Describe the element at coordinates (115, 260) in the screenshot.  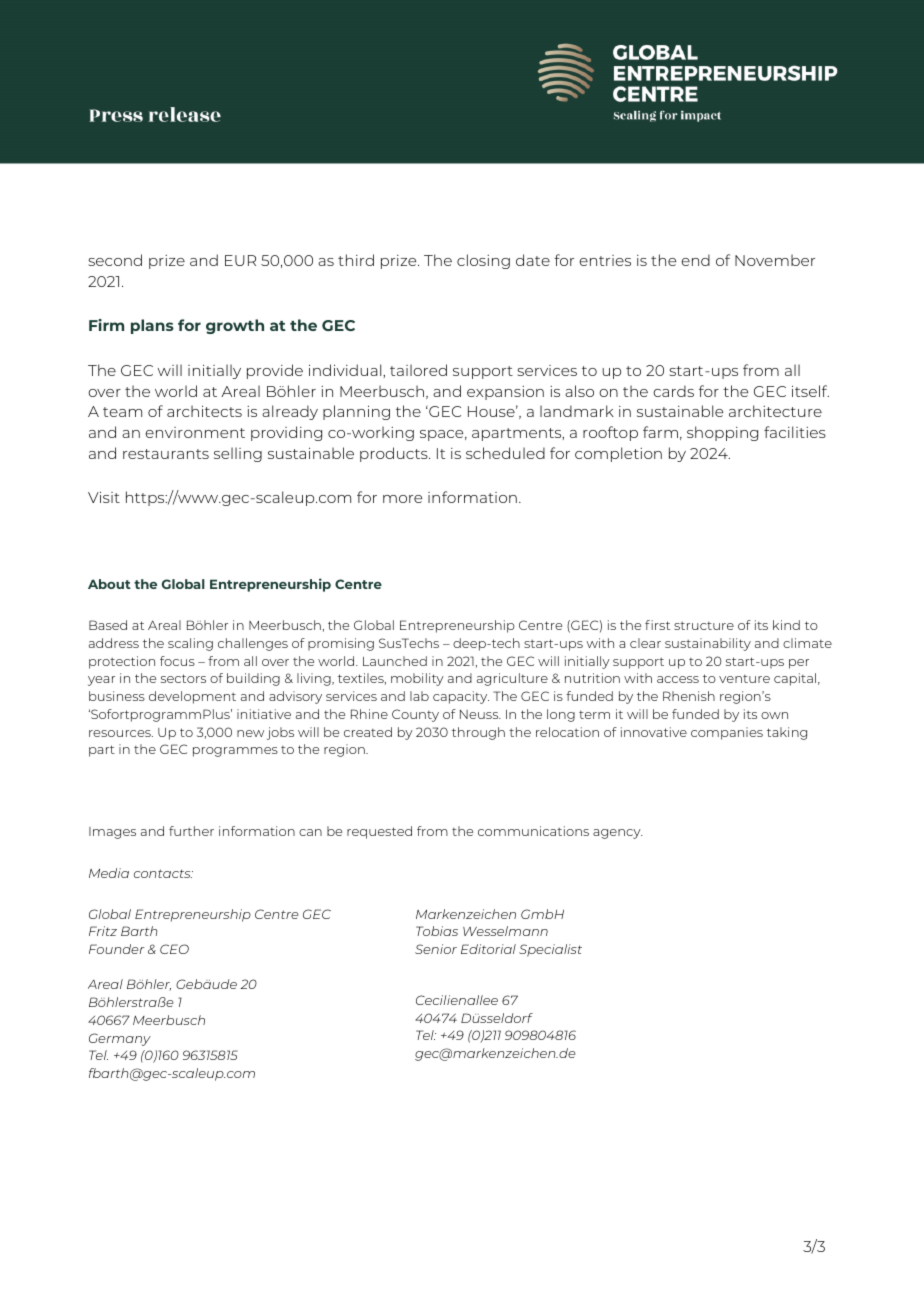
I see `second` at that location.
